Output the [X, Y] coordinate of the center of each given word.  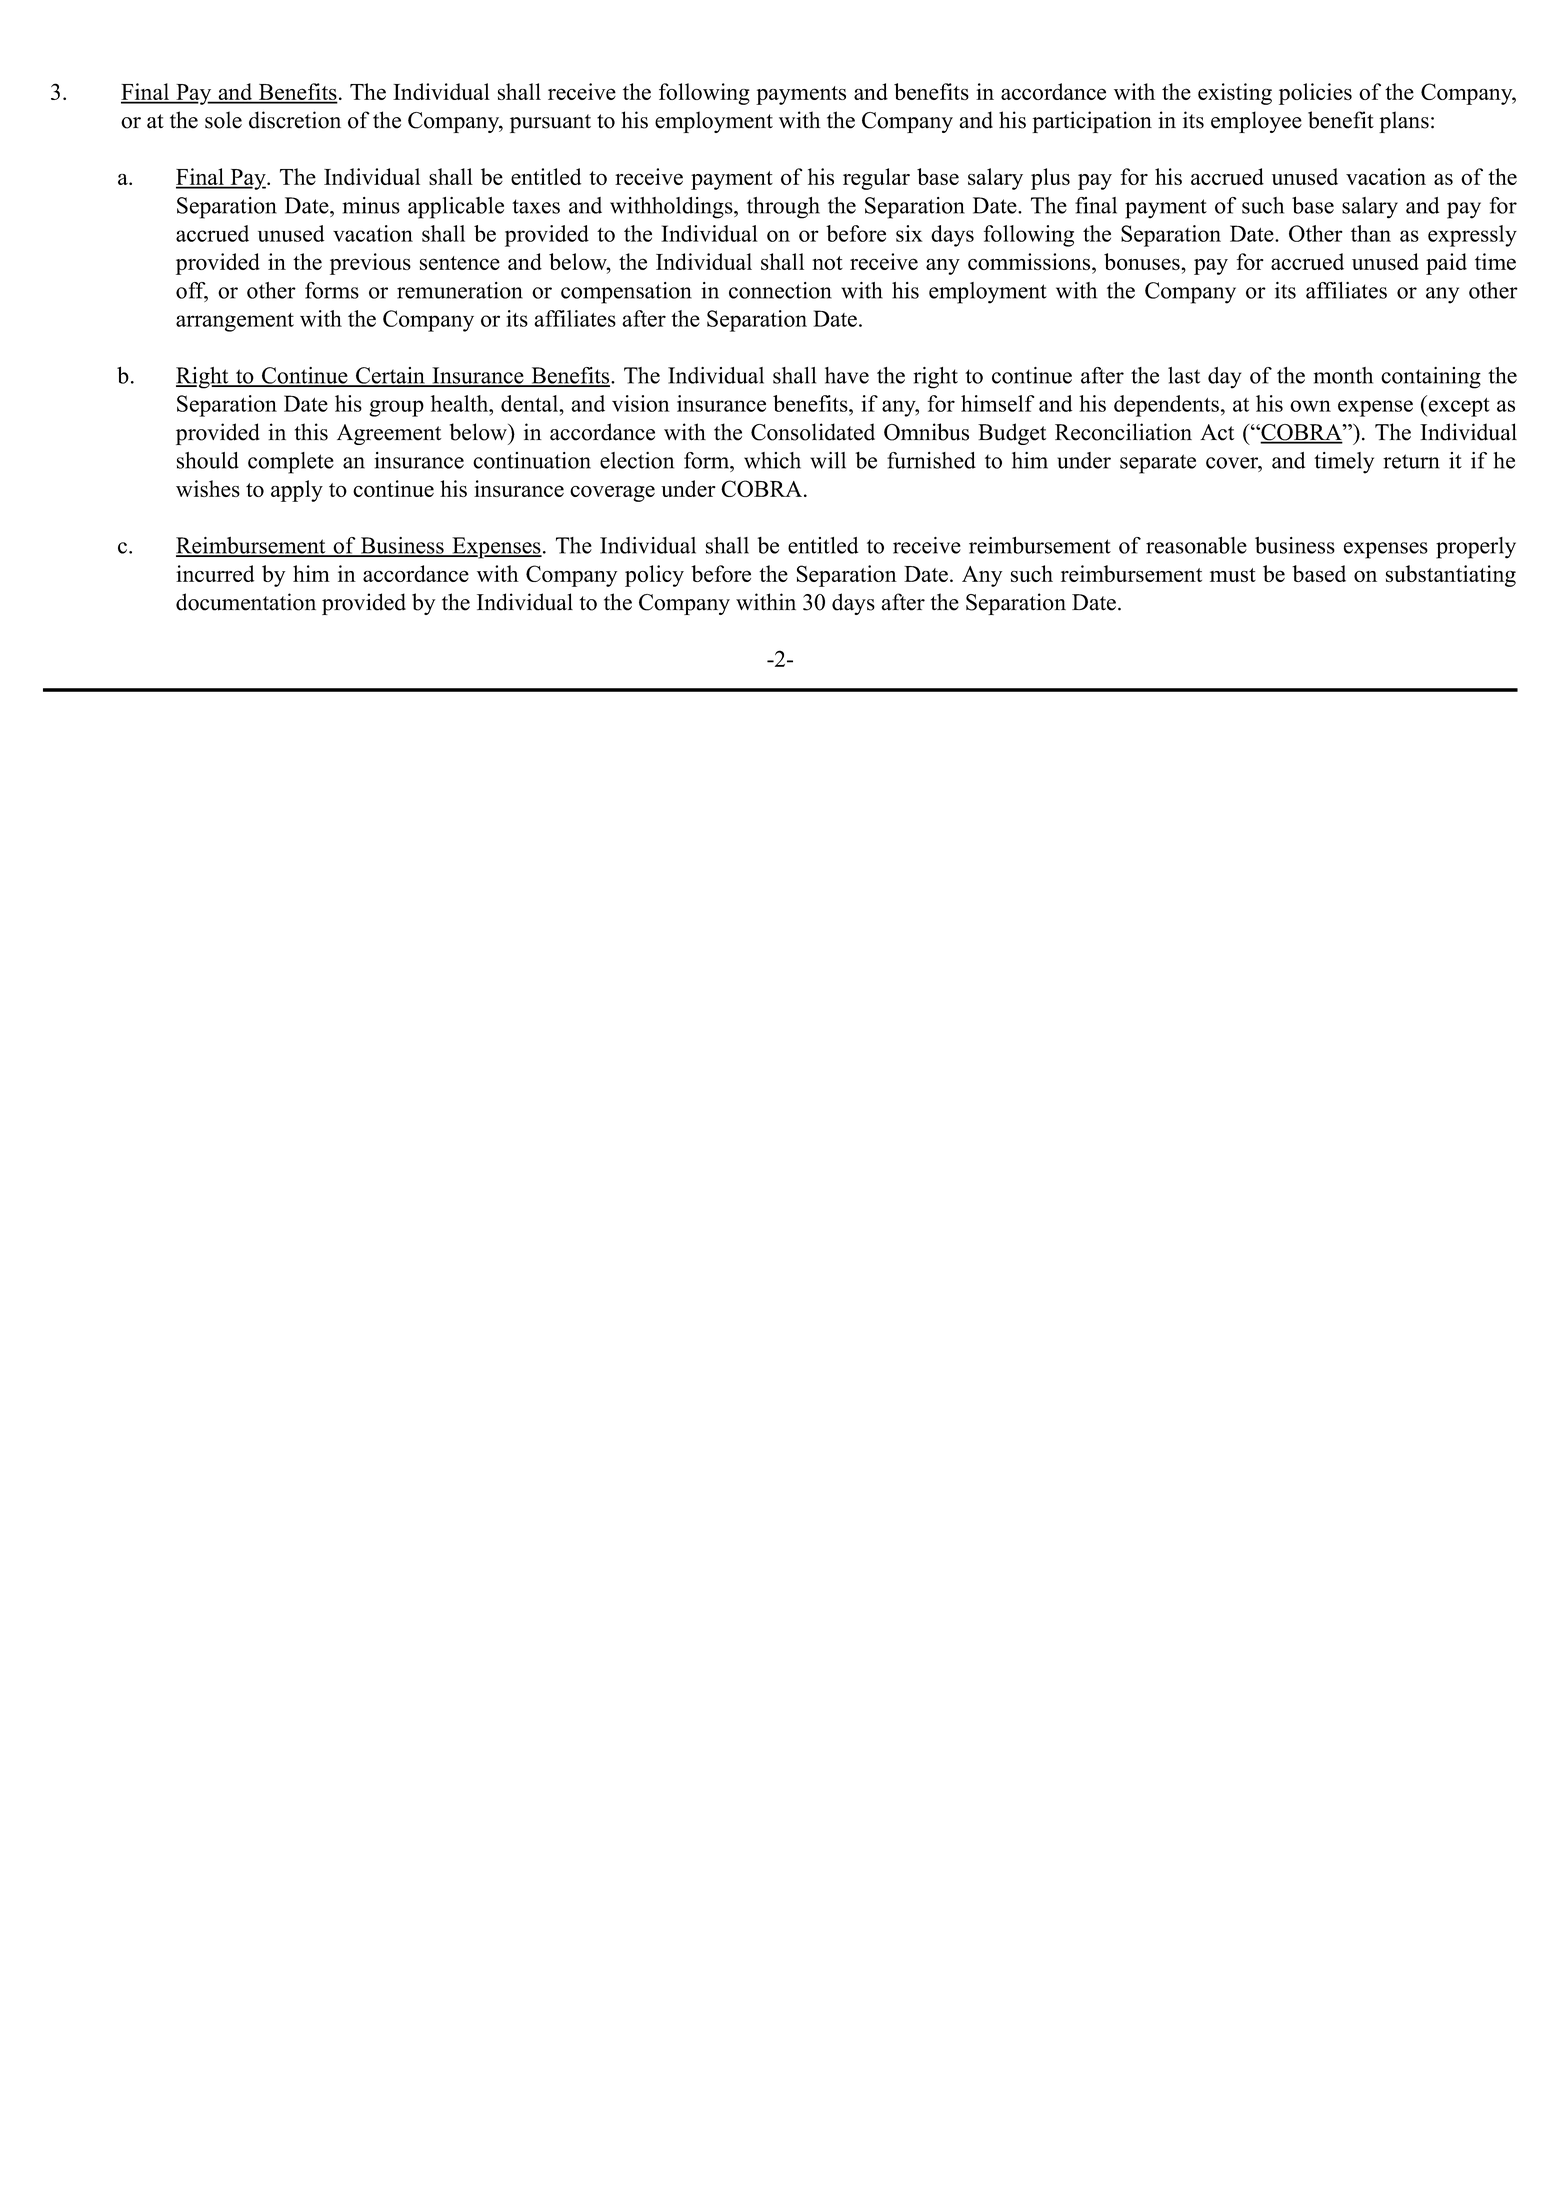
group [396, 408]
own [1310, 406]
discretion [295, 120]
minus [371, 205]
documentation [246, 602]
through [783, 208]
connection [780, 290]
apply [297, 491]
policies [1315, 94]
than [1371, 233]
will [828, 460]
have [847, 375]
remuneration [460, 290]
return [1411, 461]
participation [1092, 122]
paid [1446, 264]
